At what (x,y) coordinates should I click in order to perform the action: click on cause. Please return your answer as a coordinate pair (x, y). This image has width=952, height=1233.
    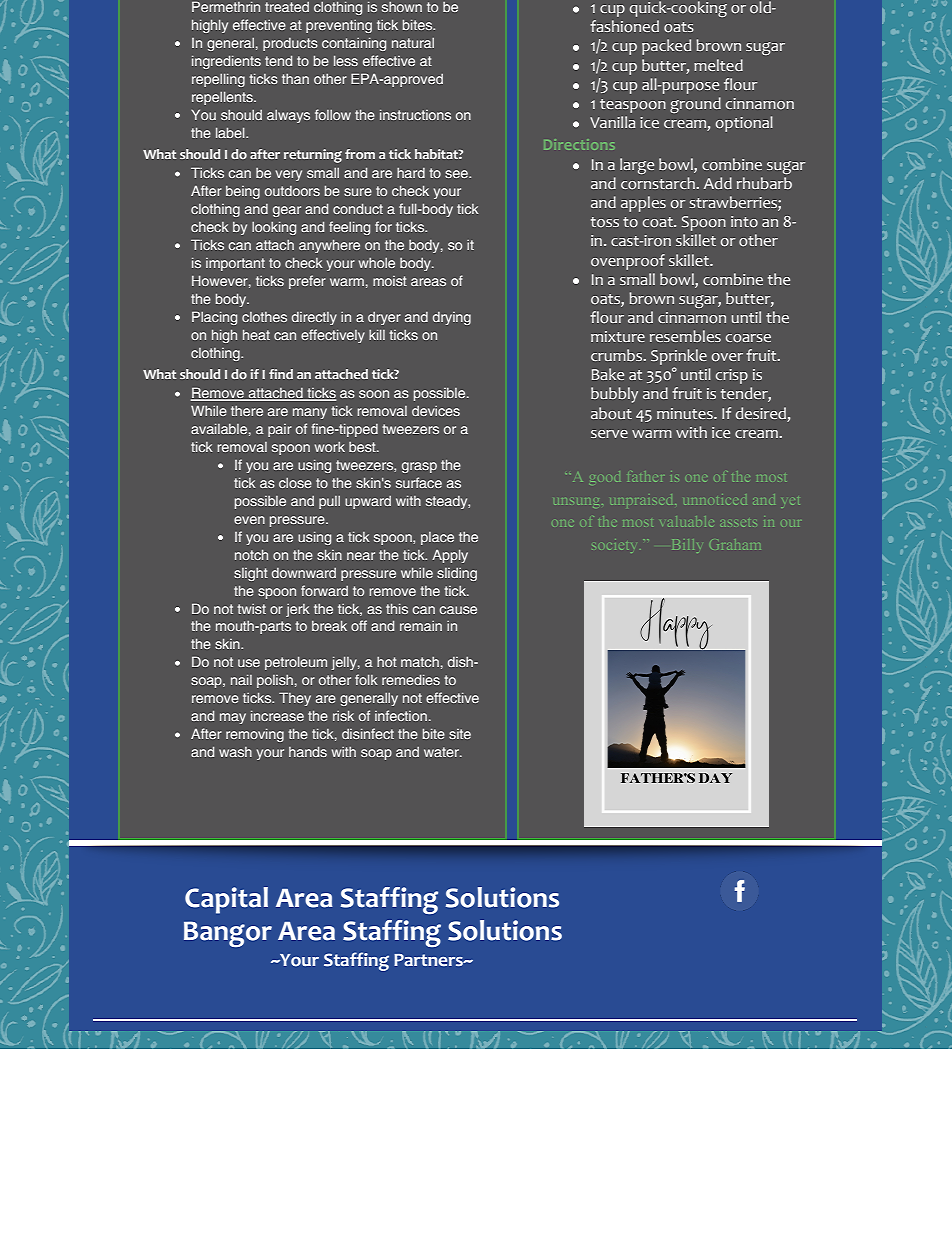
    Looking at the image, I should click on (458, 610).
